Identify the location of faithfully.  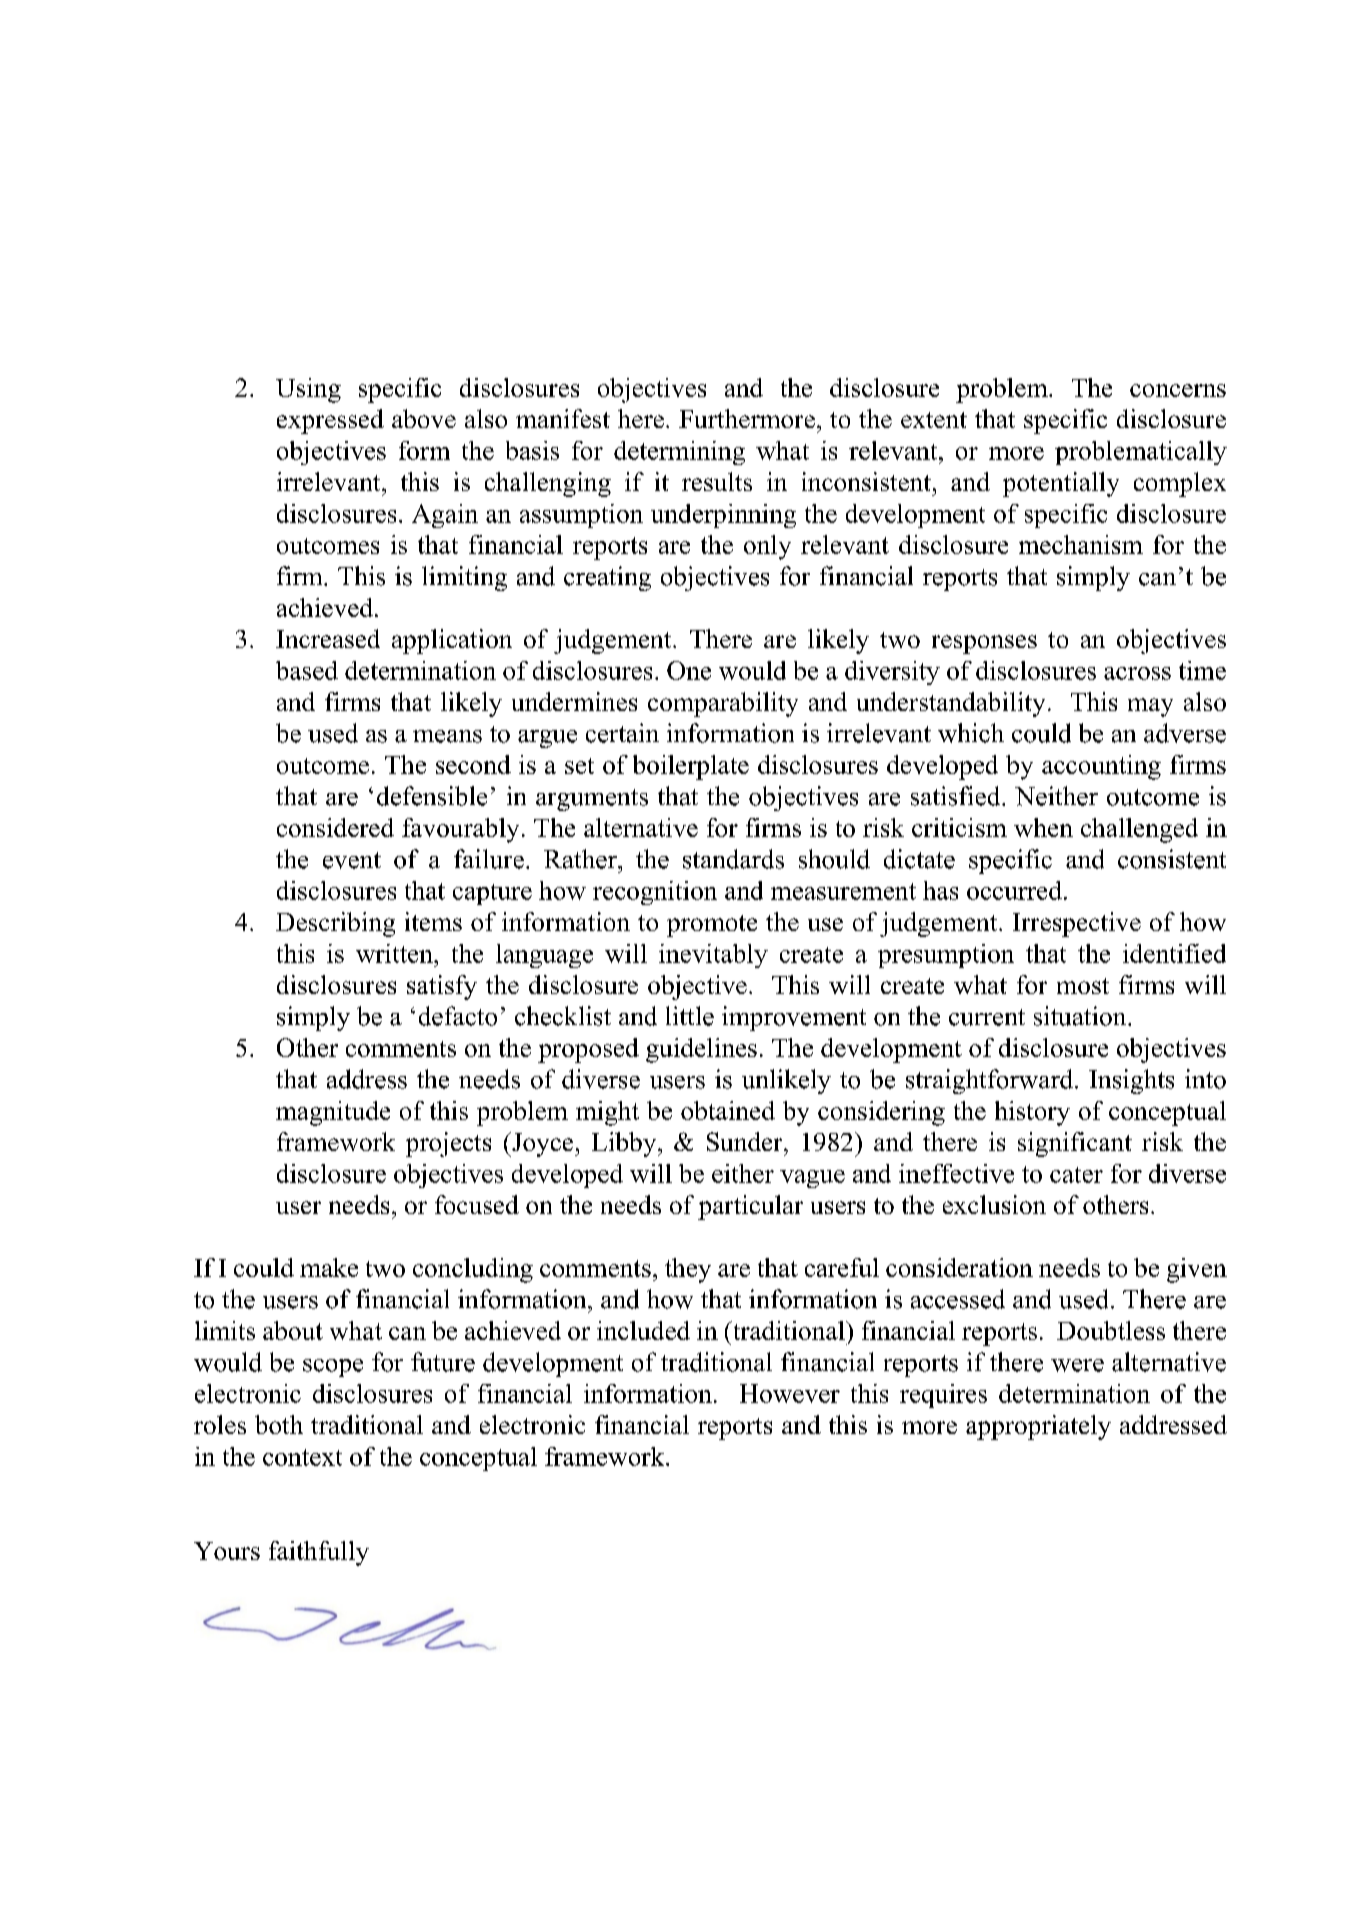
(319, 1553).
